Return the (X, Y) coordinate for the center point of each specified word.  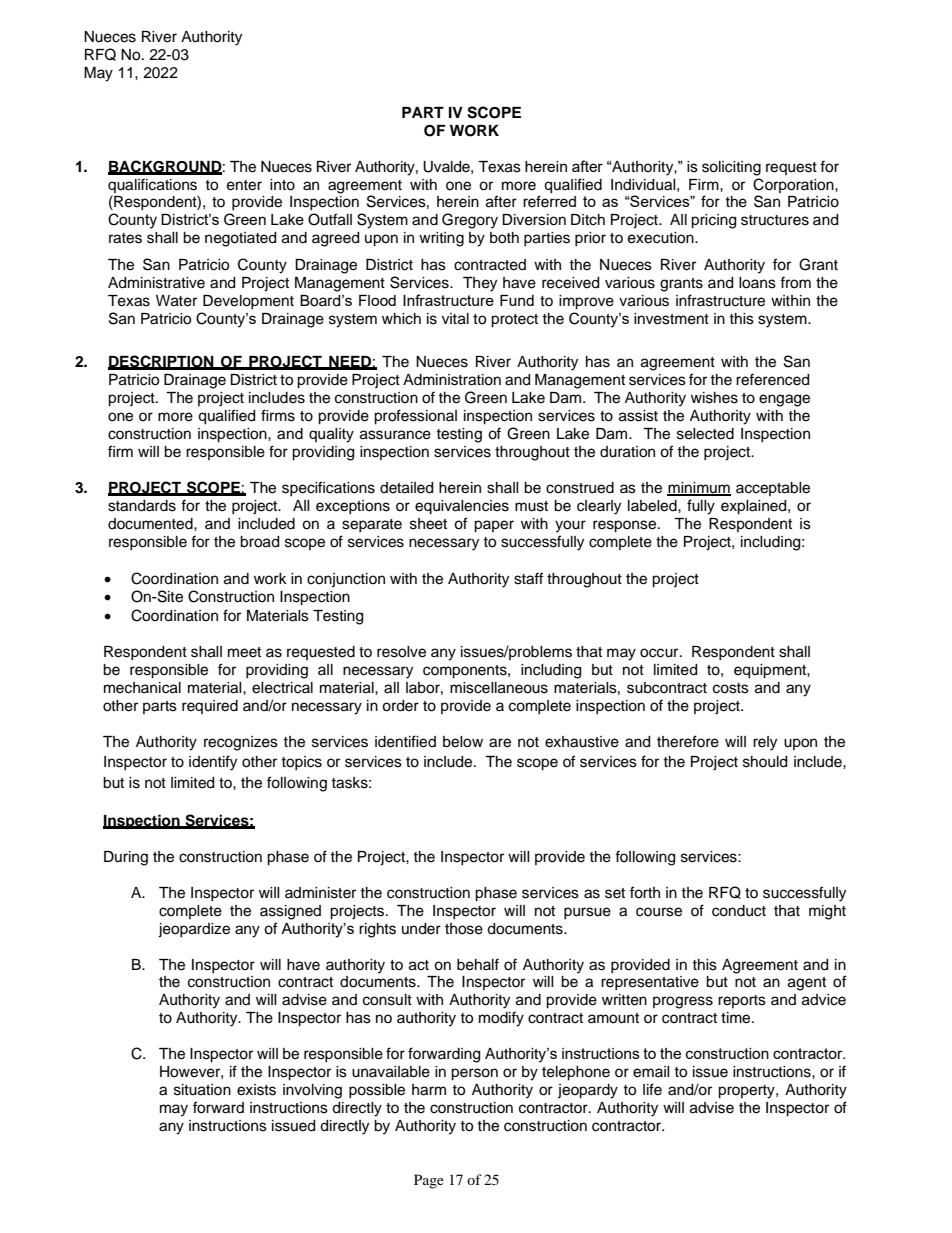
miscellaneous (499, 688)
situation (202, 1090)
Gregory (470, 221)
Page (429, 1181)
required (210, 707)
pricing (713, 221)
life (652, 1089)
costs (731, 688)
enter (244, 185)
